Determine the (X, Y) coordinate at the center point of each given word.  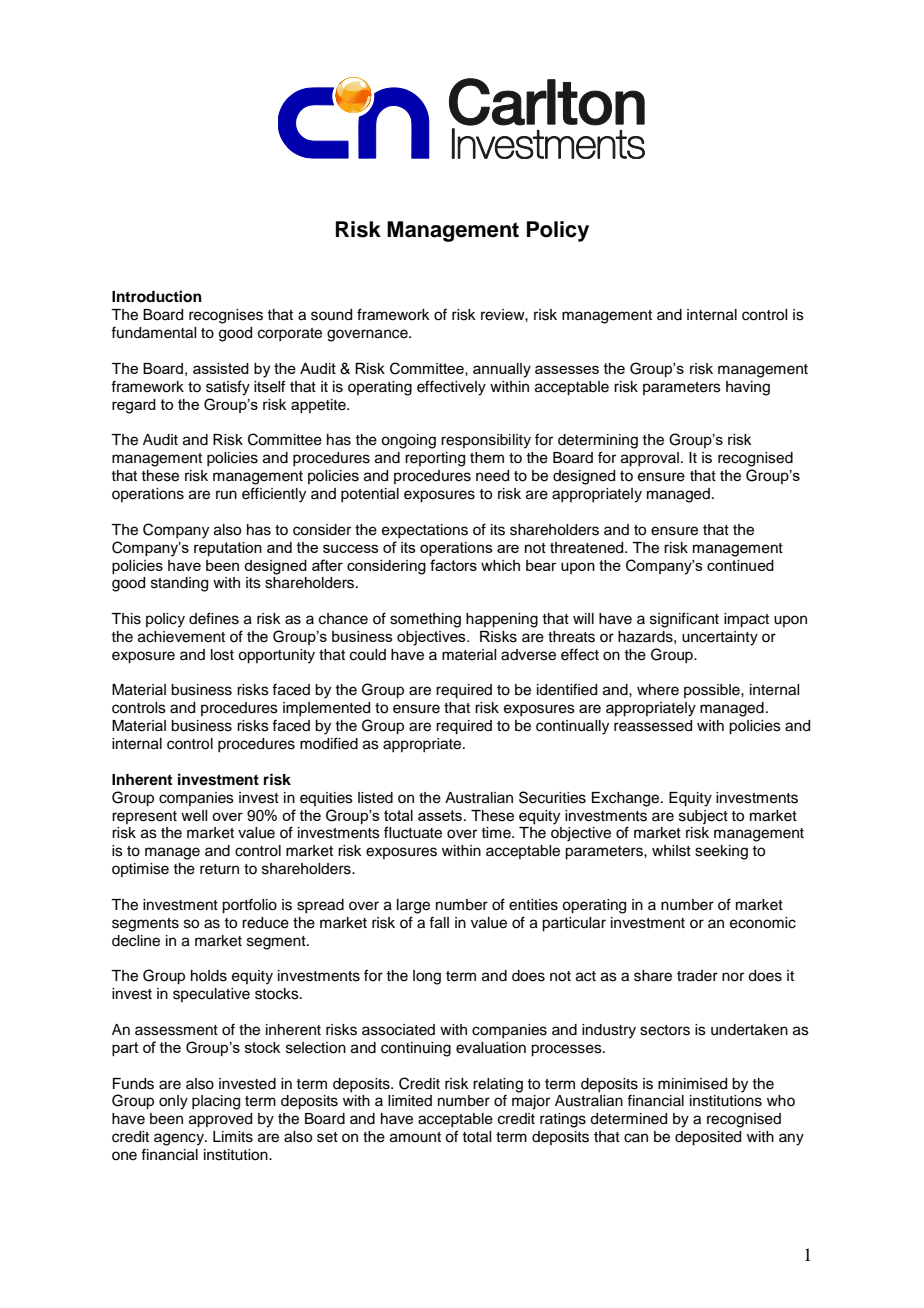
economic (763, 923)
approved (220, 1120)
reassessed (653, 726)
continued (740, 565)
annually (502, 370)
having (748, 388)
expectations (425, 531)
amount (415, 1137)
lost (222, 655)
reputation (228, 549)
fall (439, 922)
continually (572, 727)
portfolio (249, 906)
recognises (226, 316)
